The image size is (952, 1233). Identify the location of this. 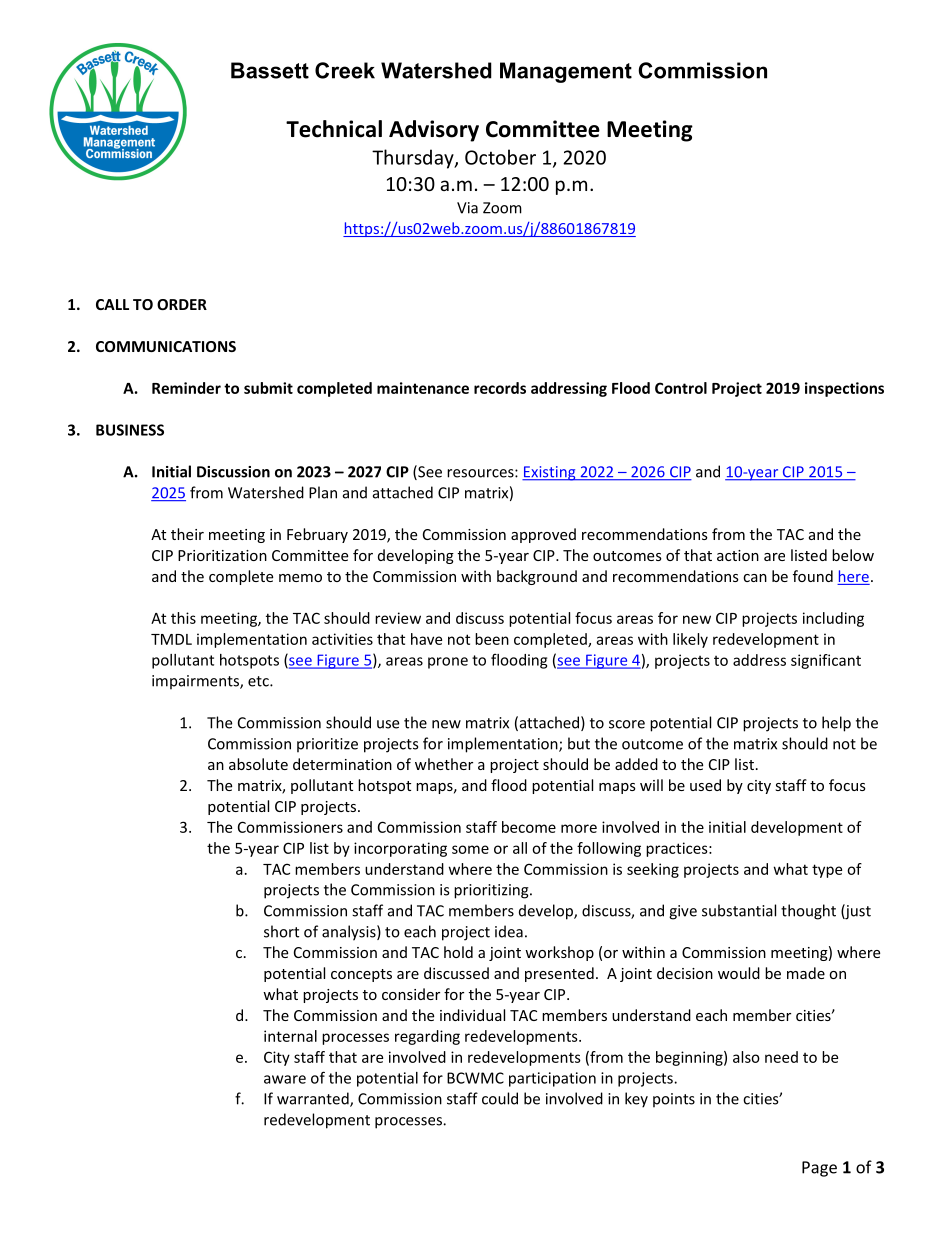
(183, 618).
